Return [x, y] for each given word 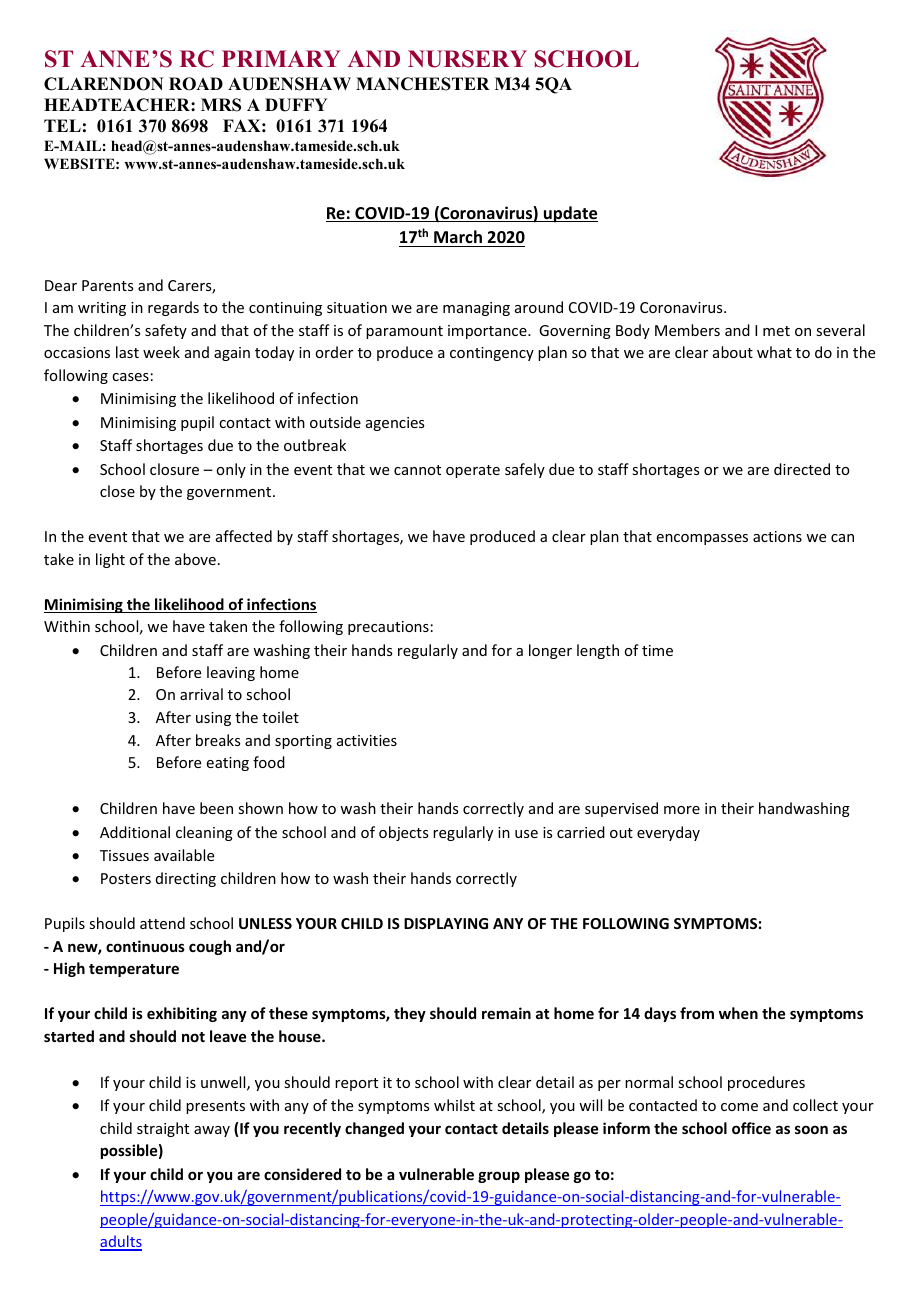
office [751, 1128]
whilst [454, 1105]
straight [163, 1129]
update [570, 214]
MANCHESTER [423, 84]
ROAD [196, 84]
